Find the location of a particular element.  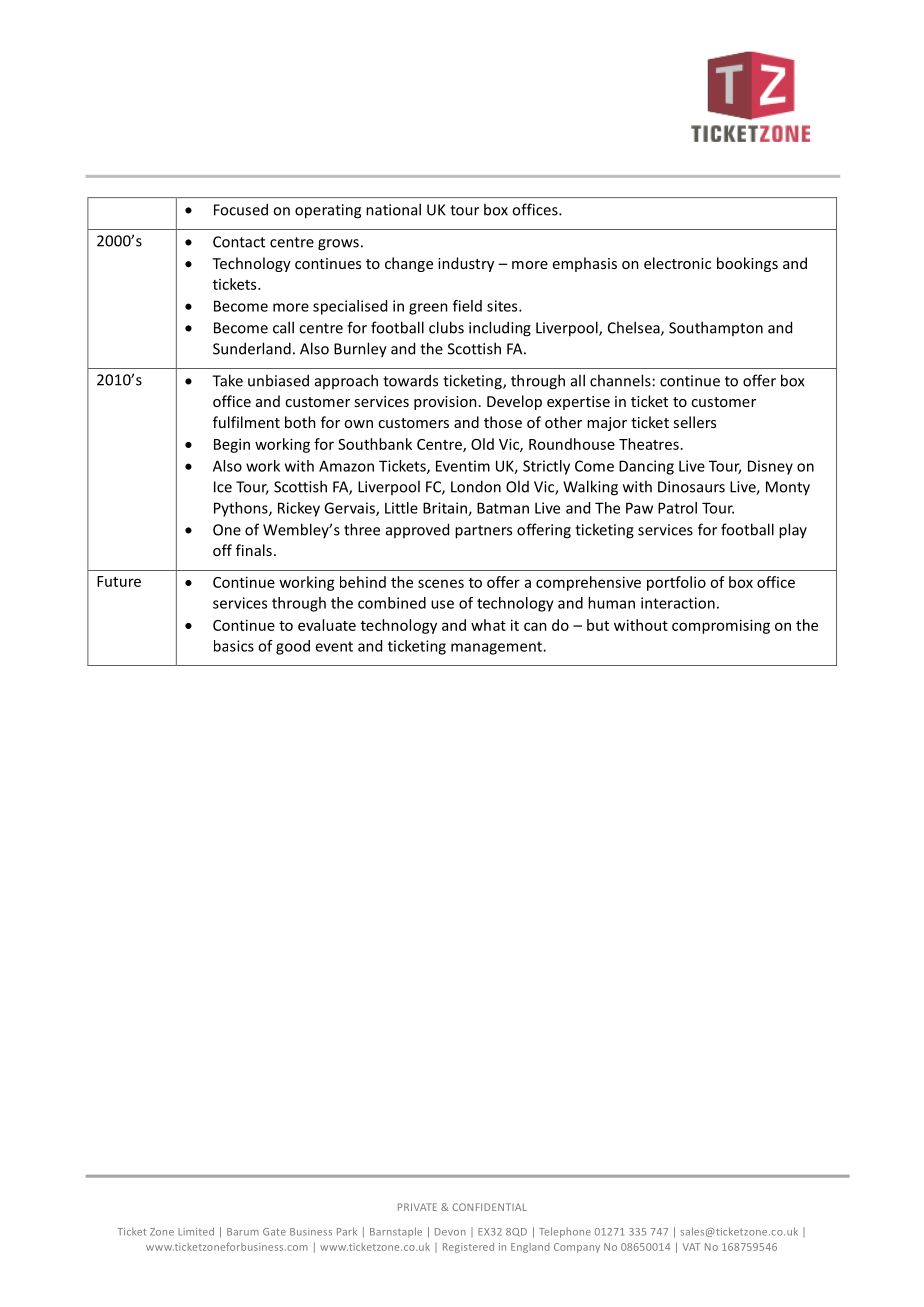

Limited is located at coordinates (196, 1231).
